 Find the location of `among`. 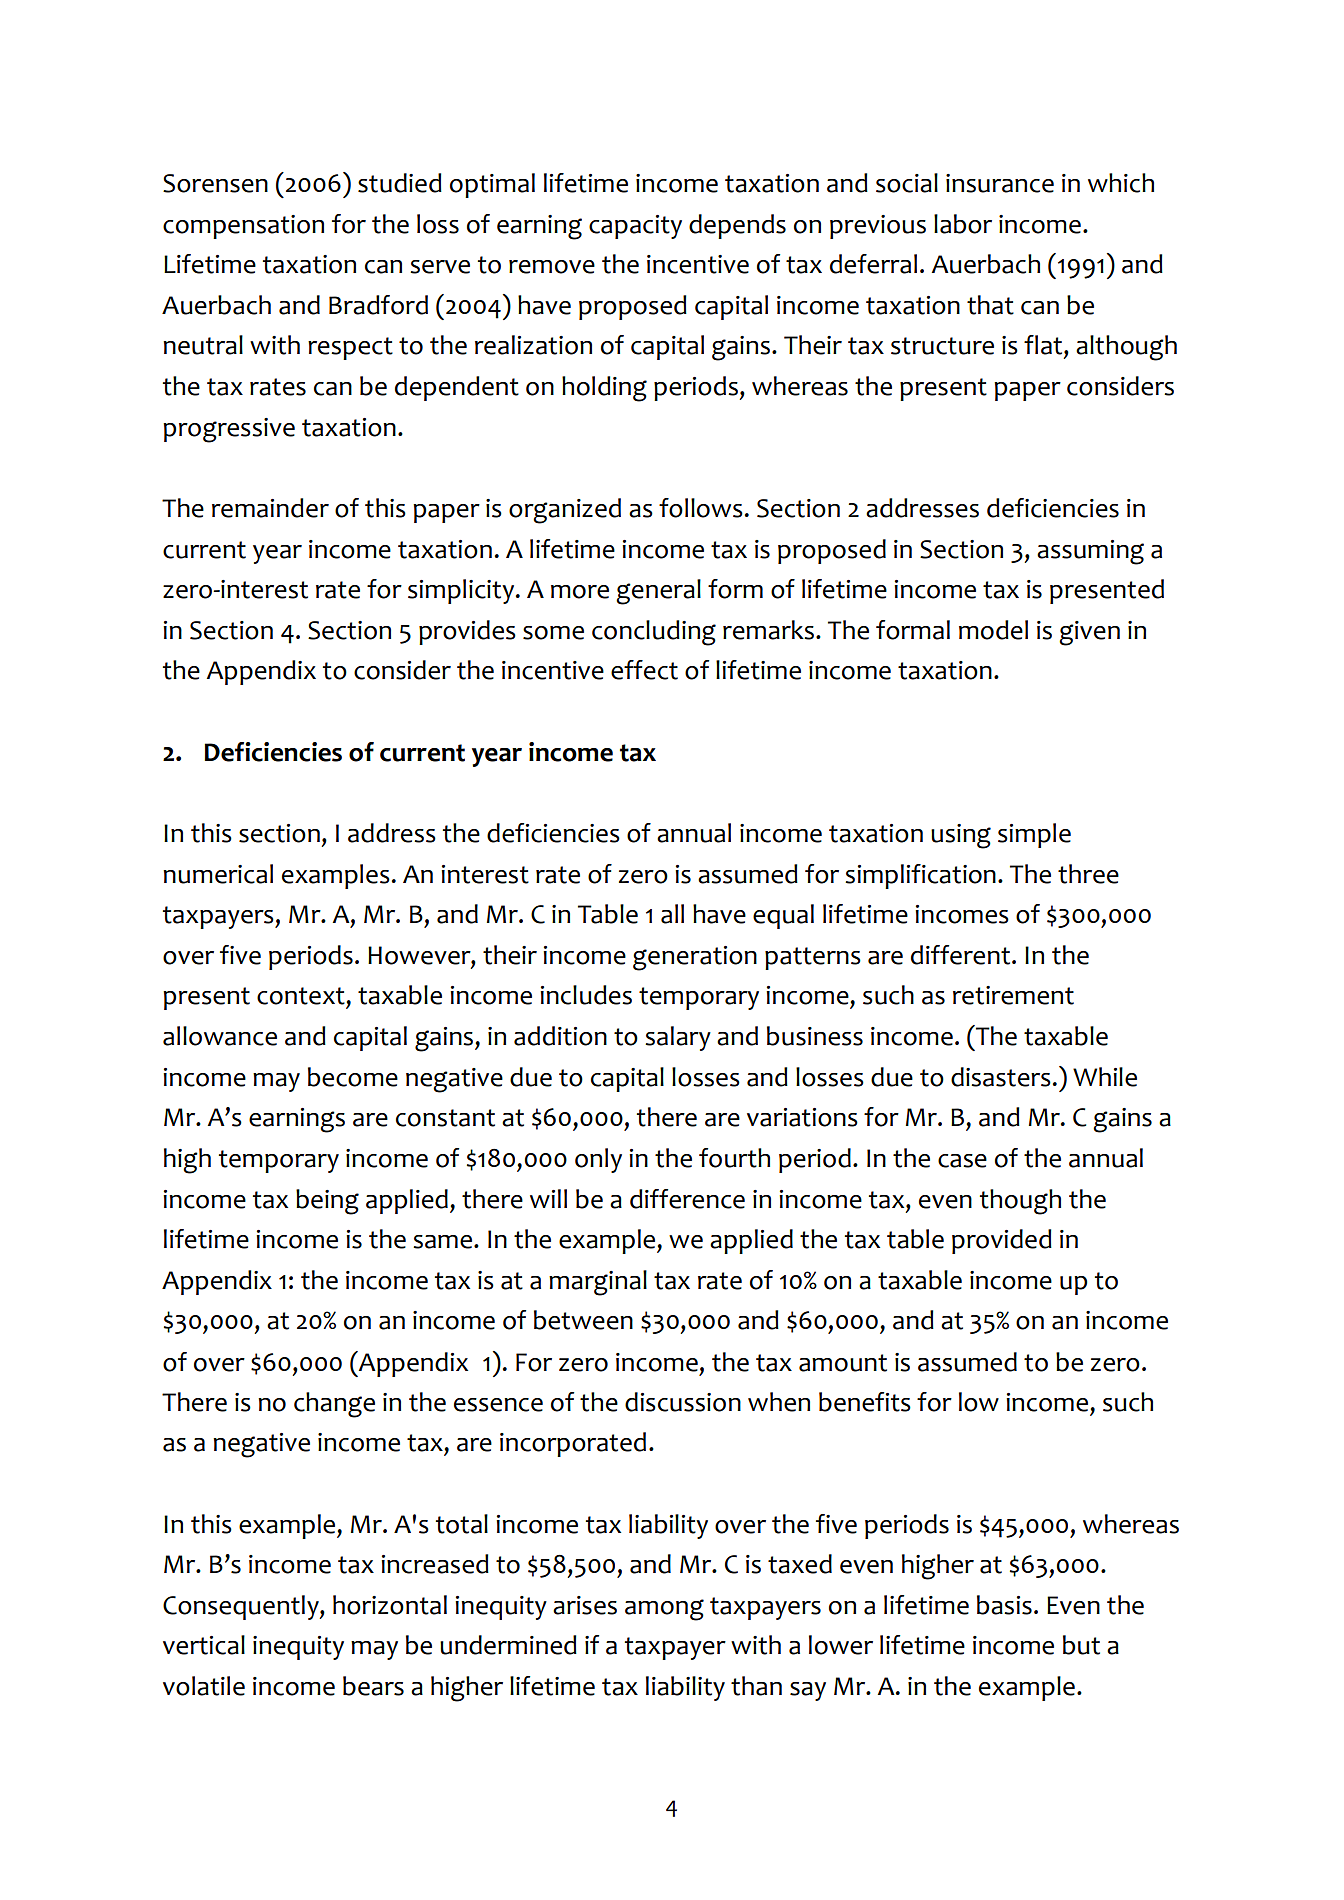

among is located at coordinates (664, 1610).
